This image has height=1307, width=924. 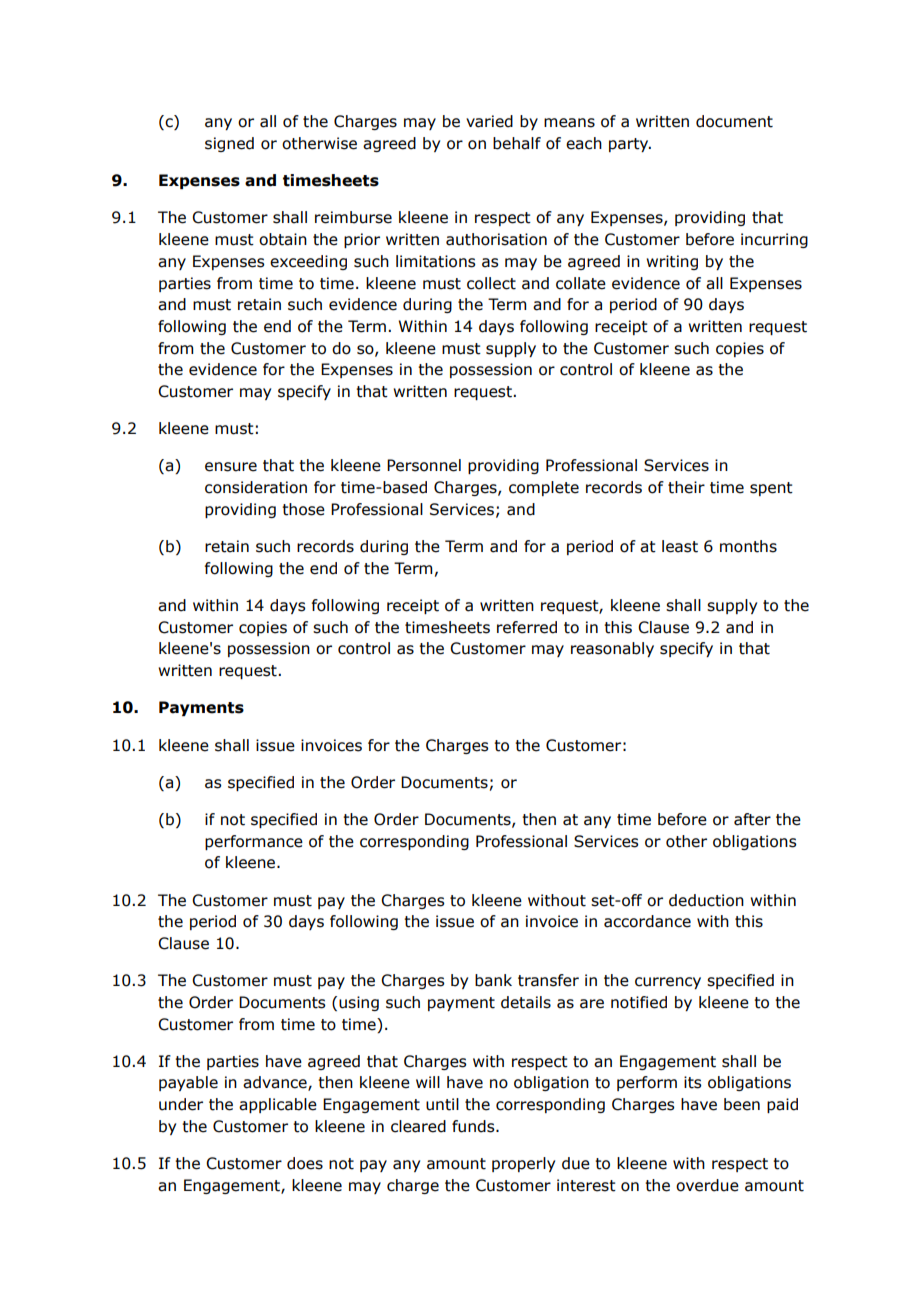 I want to click on those, so click(x=303, y=509).
